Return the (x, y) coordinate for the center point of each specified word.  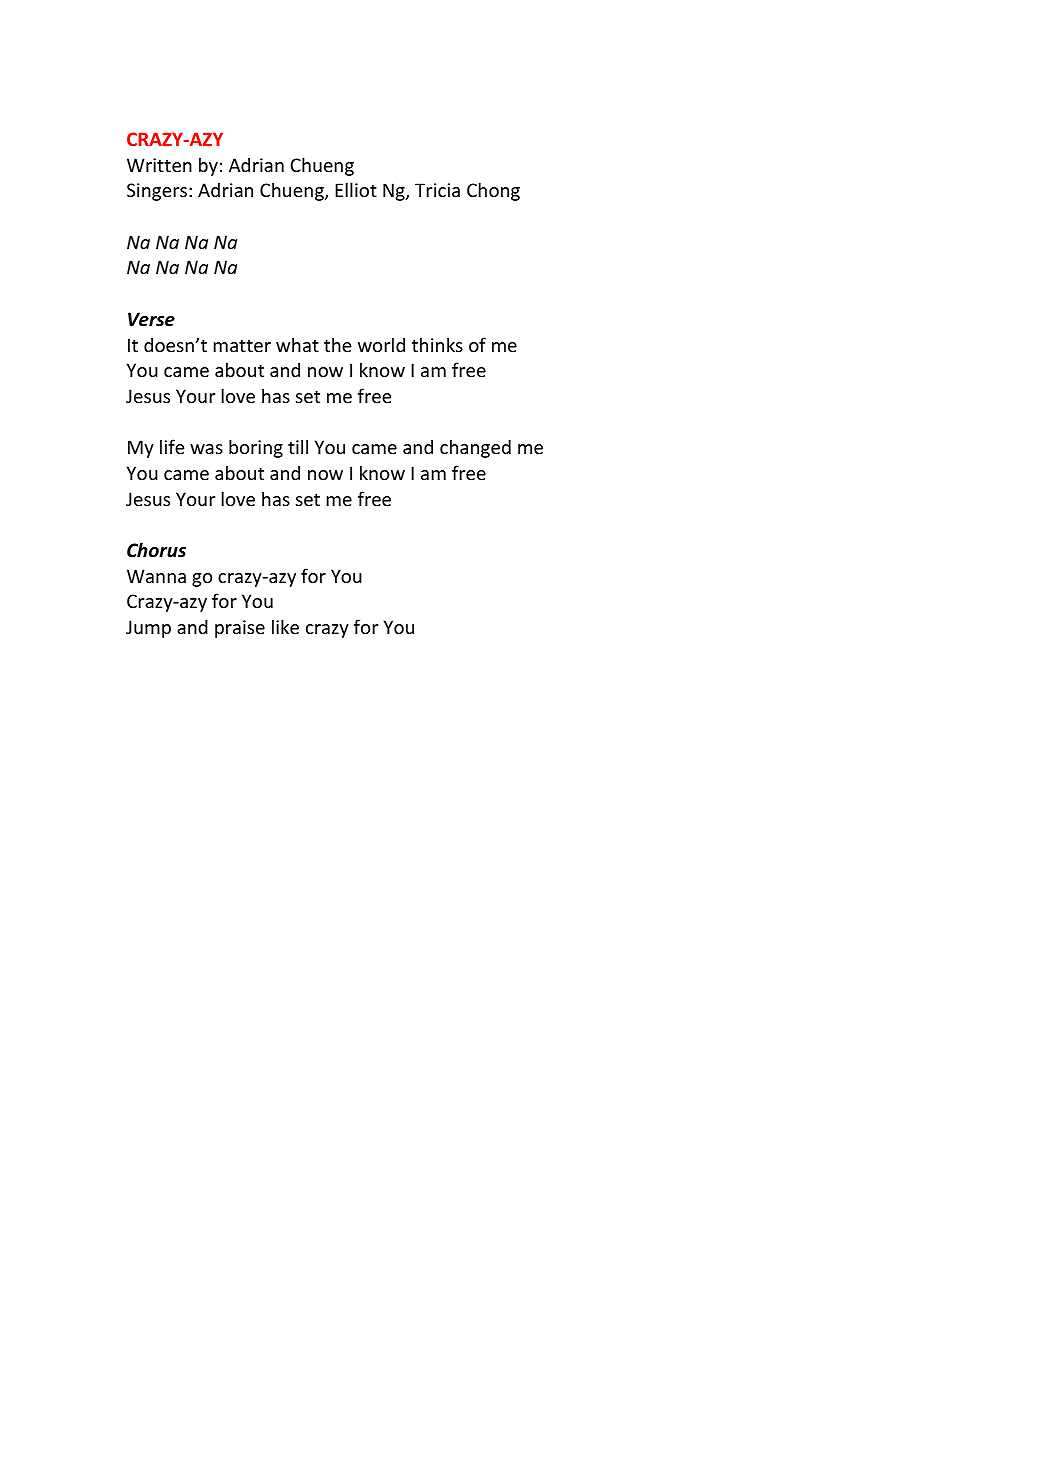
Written (159, 165)
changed (475, 448)
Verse (151, 319)
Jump (148, 629)
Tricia (437, 190)
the (337, 344)
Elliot (356, 189)
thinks (437, 344)
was (206, 449)
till (298, 446)
